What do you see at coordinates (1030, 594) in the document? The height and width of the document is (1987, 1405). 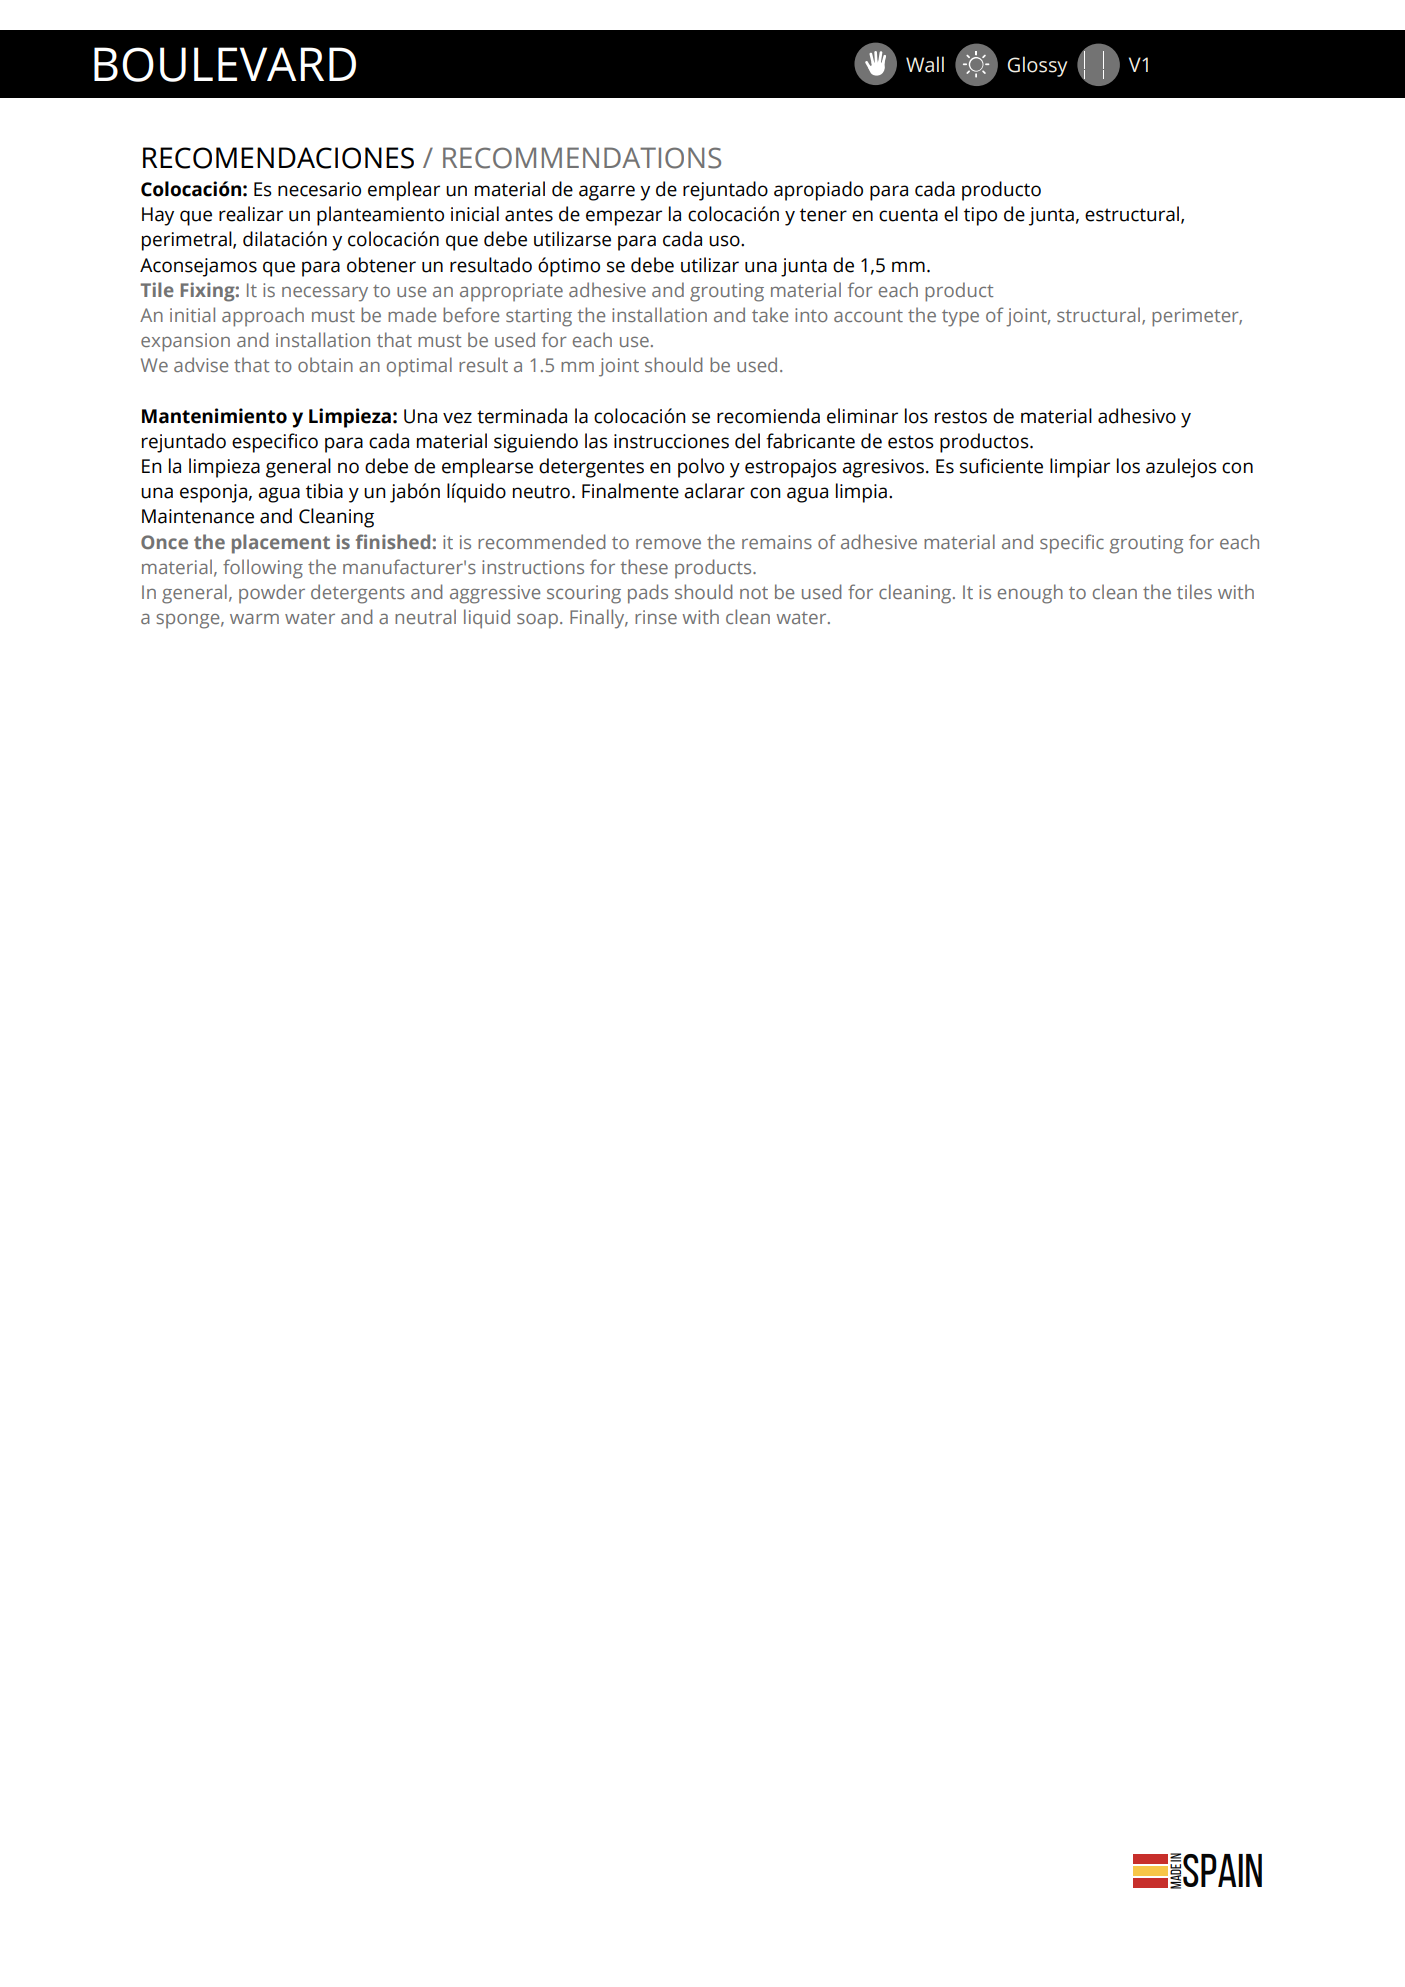 I see `enough` at bounding box center [1030, 594].
